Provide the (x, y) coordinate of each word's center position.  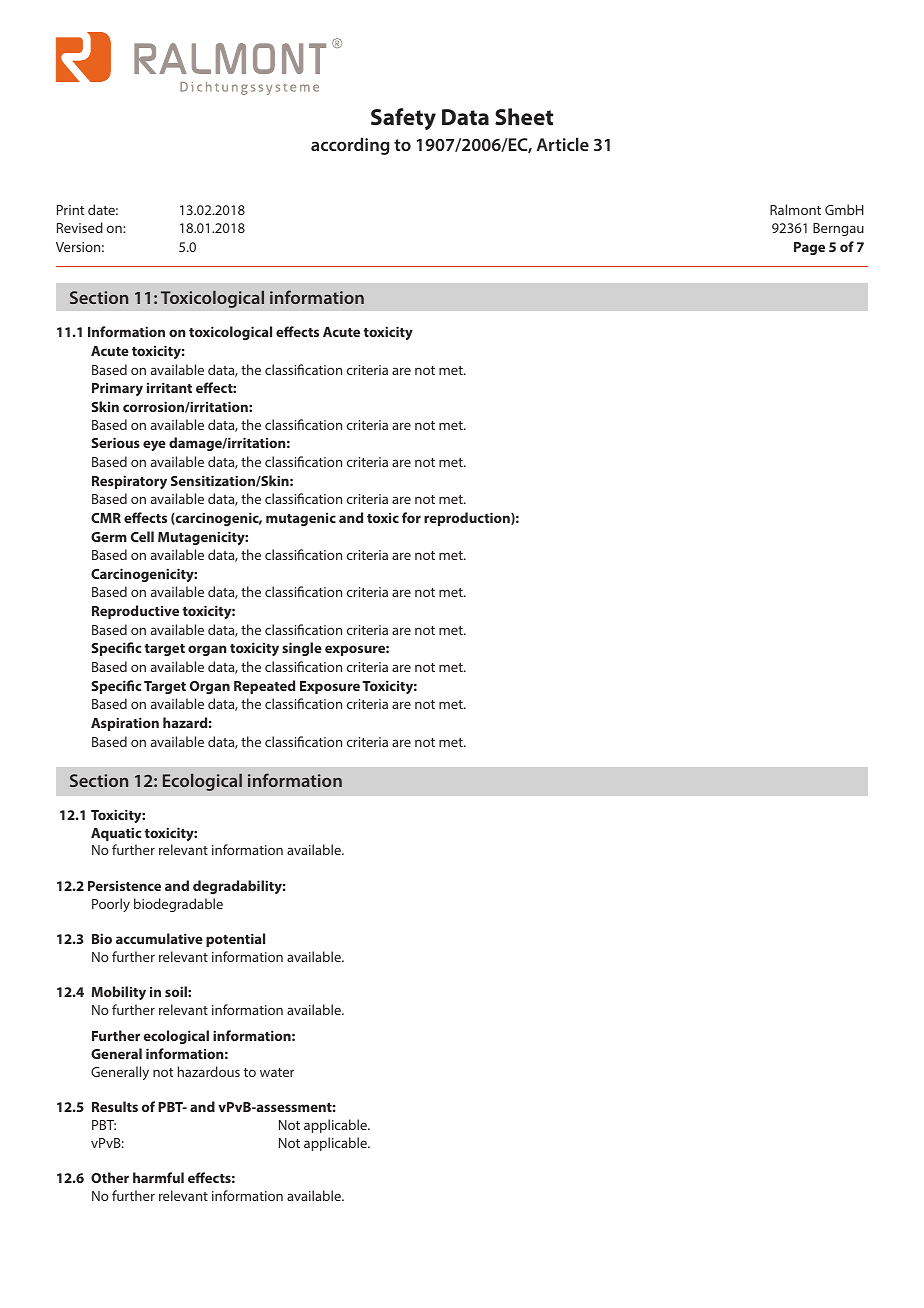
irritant (169, 387)
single (302, 649)
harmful (158, 1177)
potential (235, 940)
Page (809, 248)
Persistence (124, 886)
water (277, 1072)
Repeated (264, 687)
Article (563, 144)
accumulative (159, 938)
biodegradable (178, 905)
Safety (403, 119)
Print (70, 210)
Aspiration (125, 724)
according (350, 146)
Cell (142, 536)
